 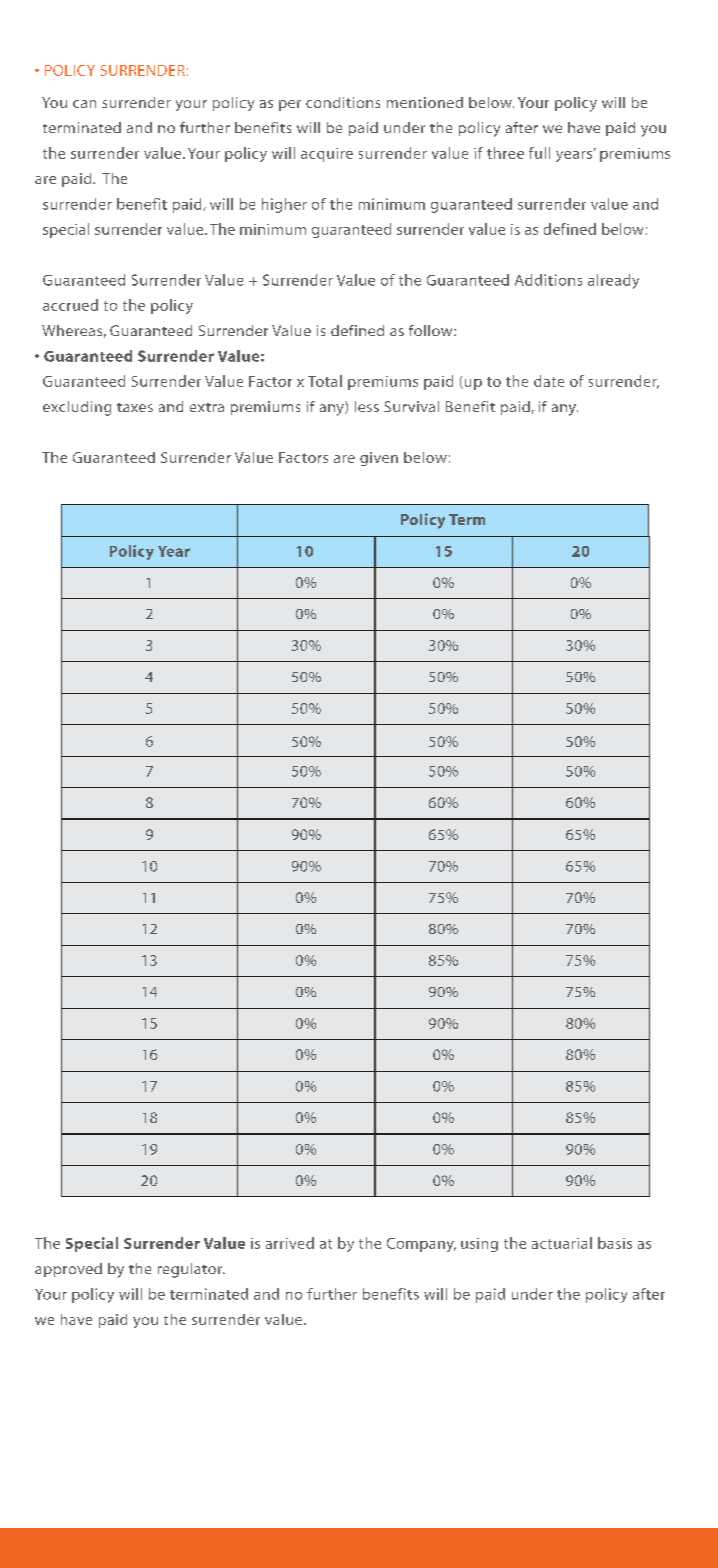 What do you see at coordinates (327, 155) in the screenshot?
I see `acquire` at bounding box center [327, 155].
